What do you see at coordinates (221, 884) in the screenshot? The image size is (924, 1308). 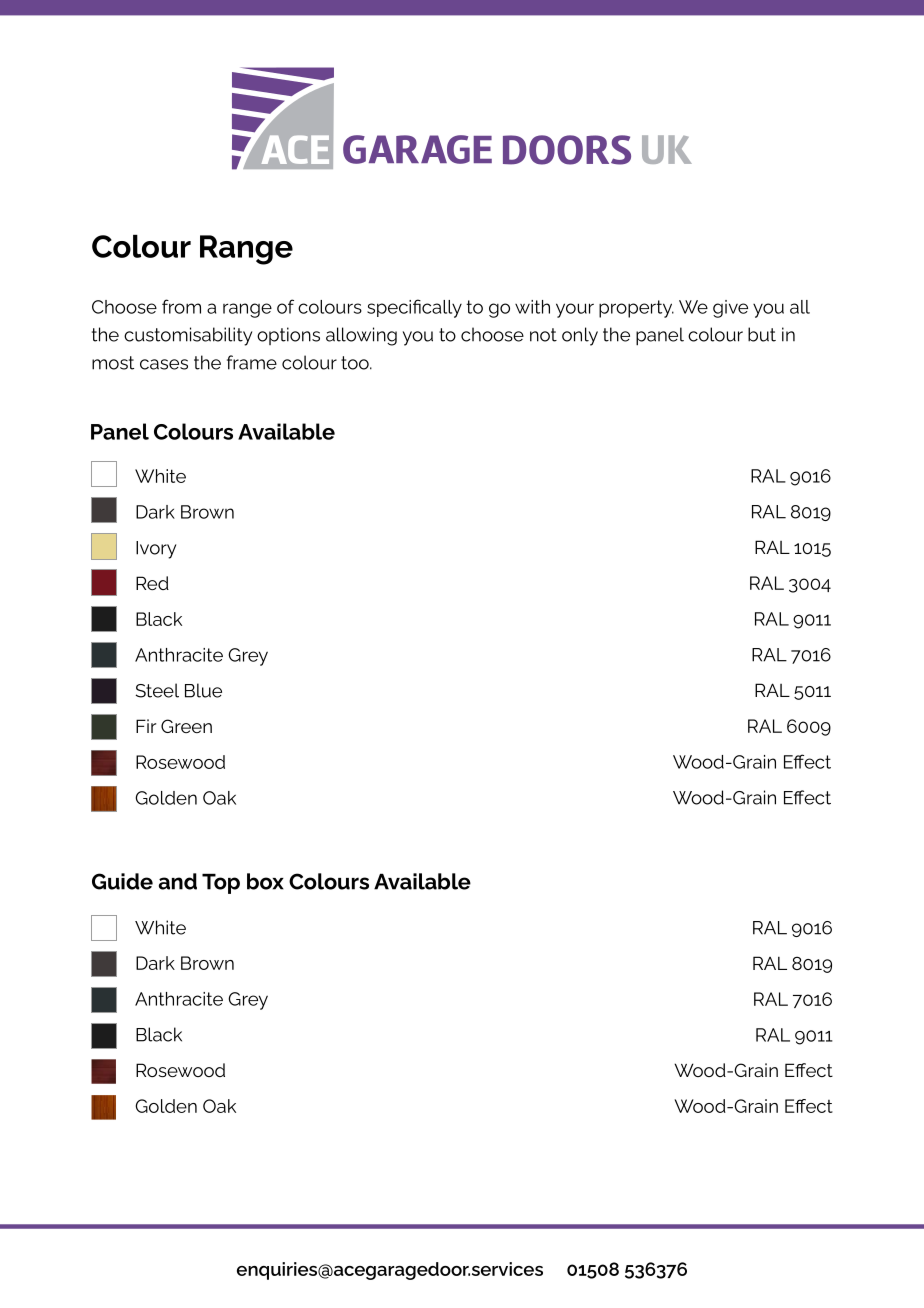 I see `Top` at bounding box center [221, 884].
